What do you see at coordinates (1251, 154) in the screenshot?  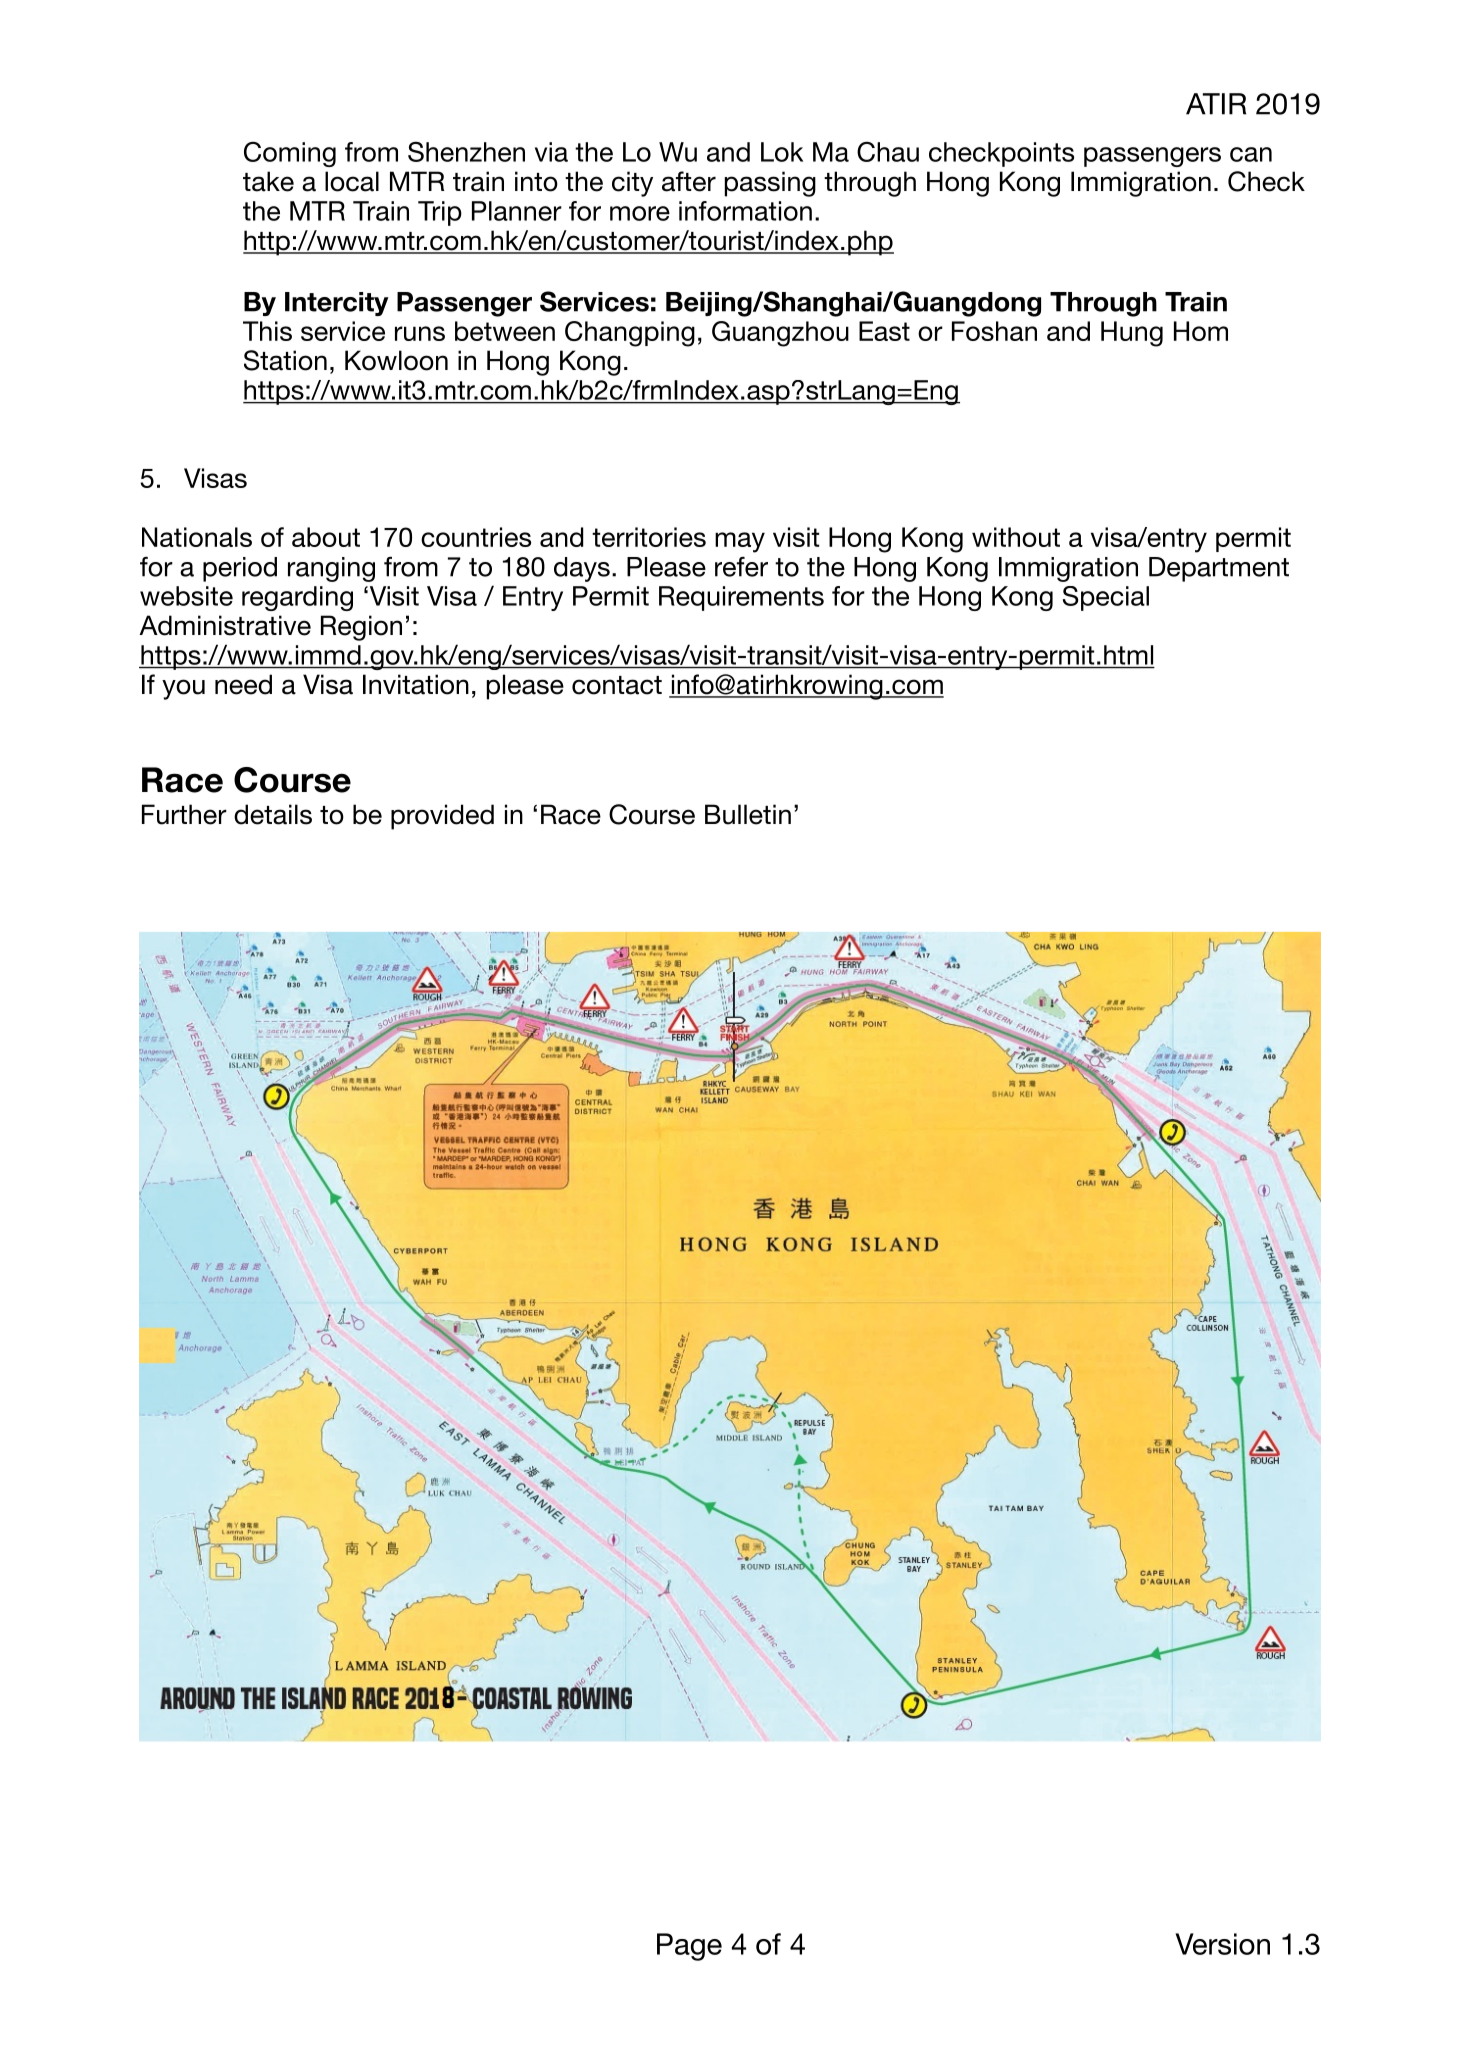 I see `can` at bounding box center [1251, 154].
